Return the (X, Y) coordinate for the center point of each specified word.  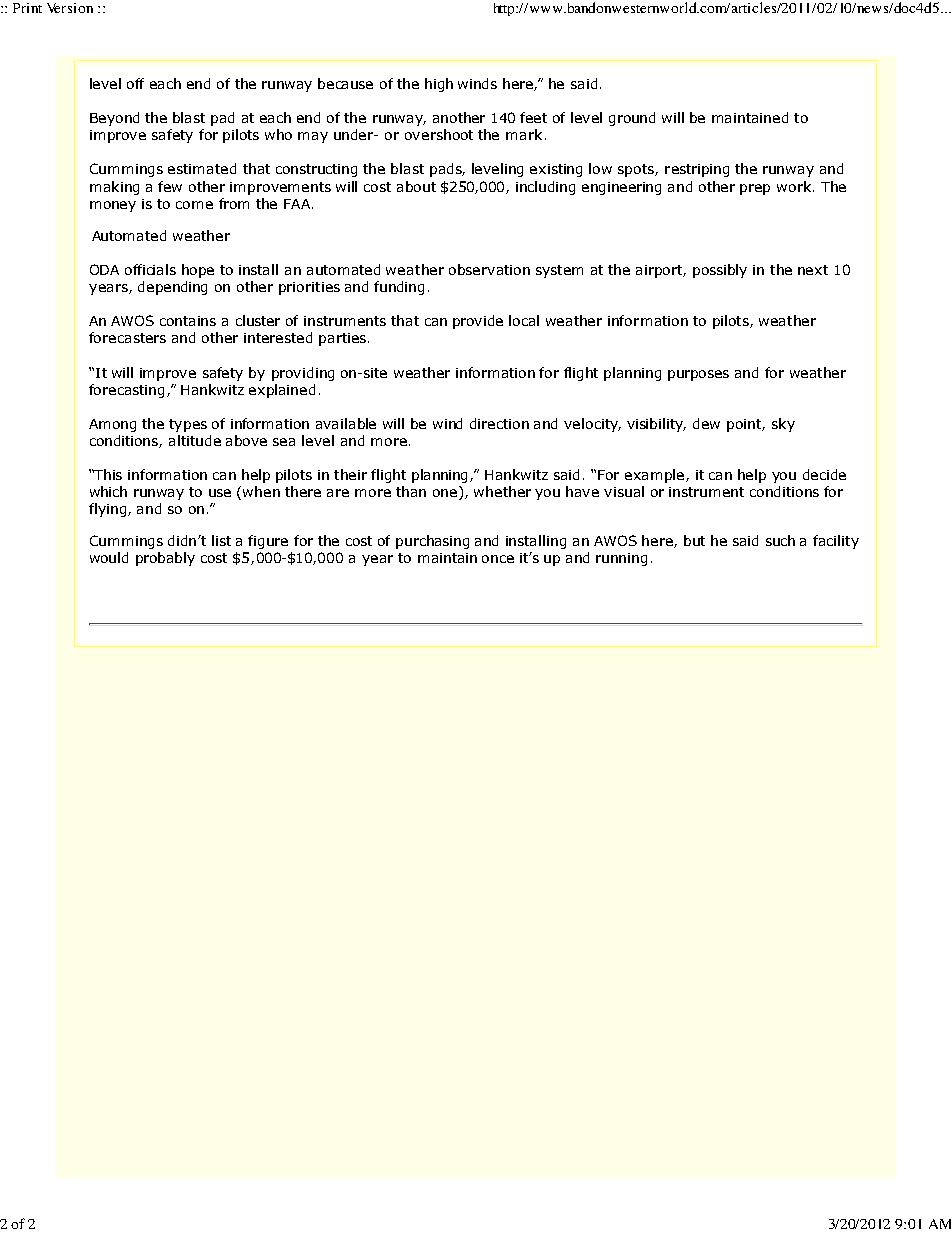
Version (70, 8)
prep (755, 189)
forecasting (126, 391)
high (439, 85)
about (416, 186)
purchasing (432, 542)
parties (344, 339)
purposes (698, 375)
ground (632, 119)
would (109, 557)
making (114, 188)
